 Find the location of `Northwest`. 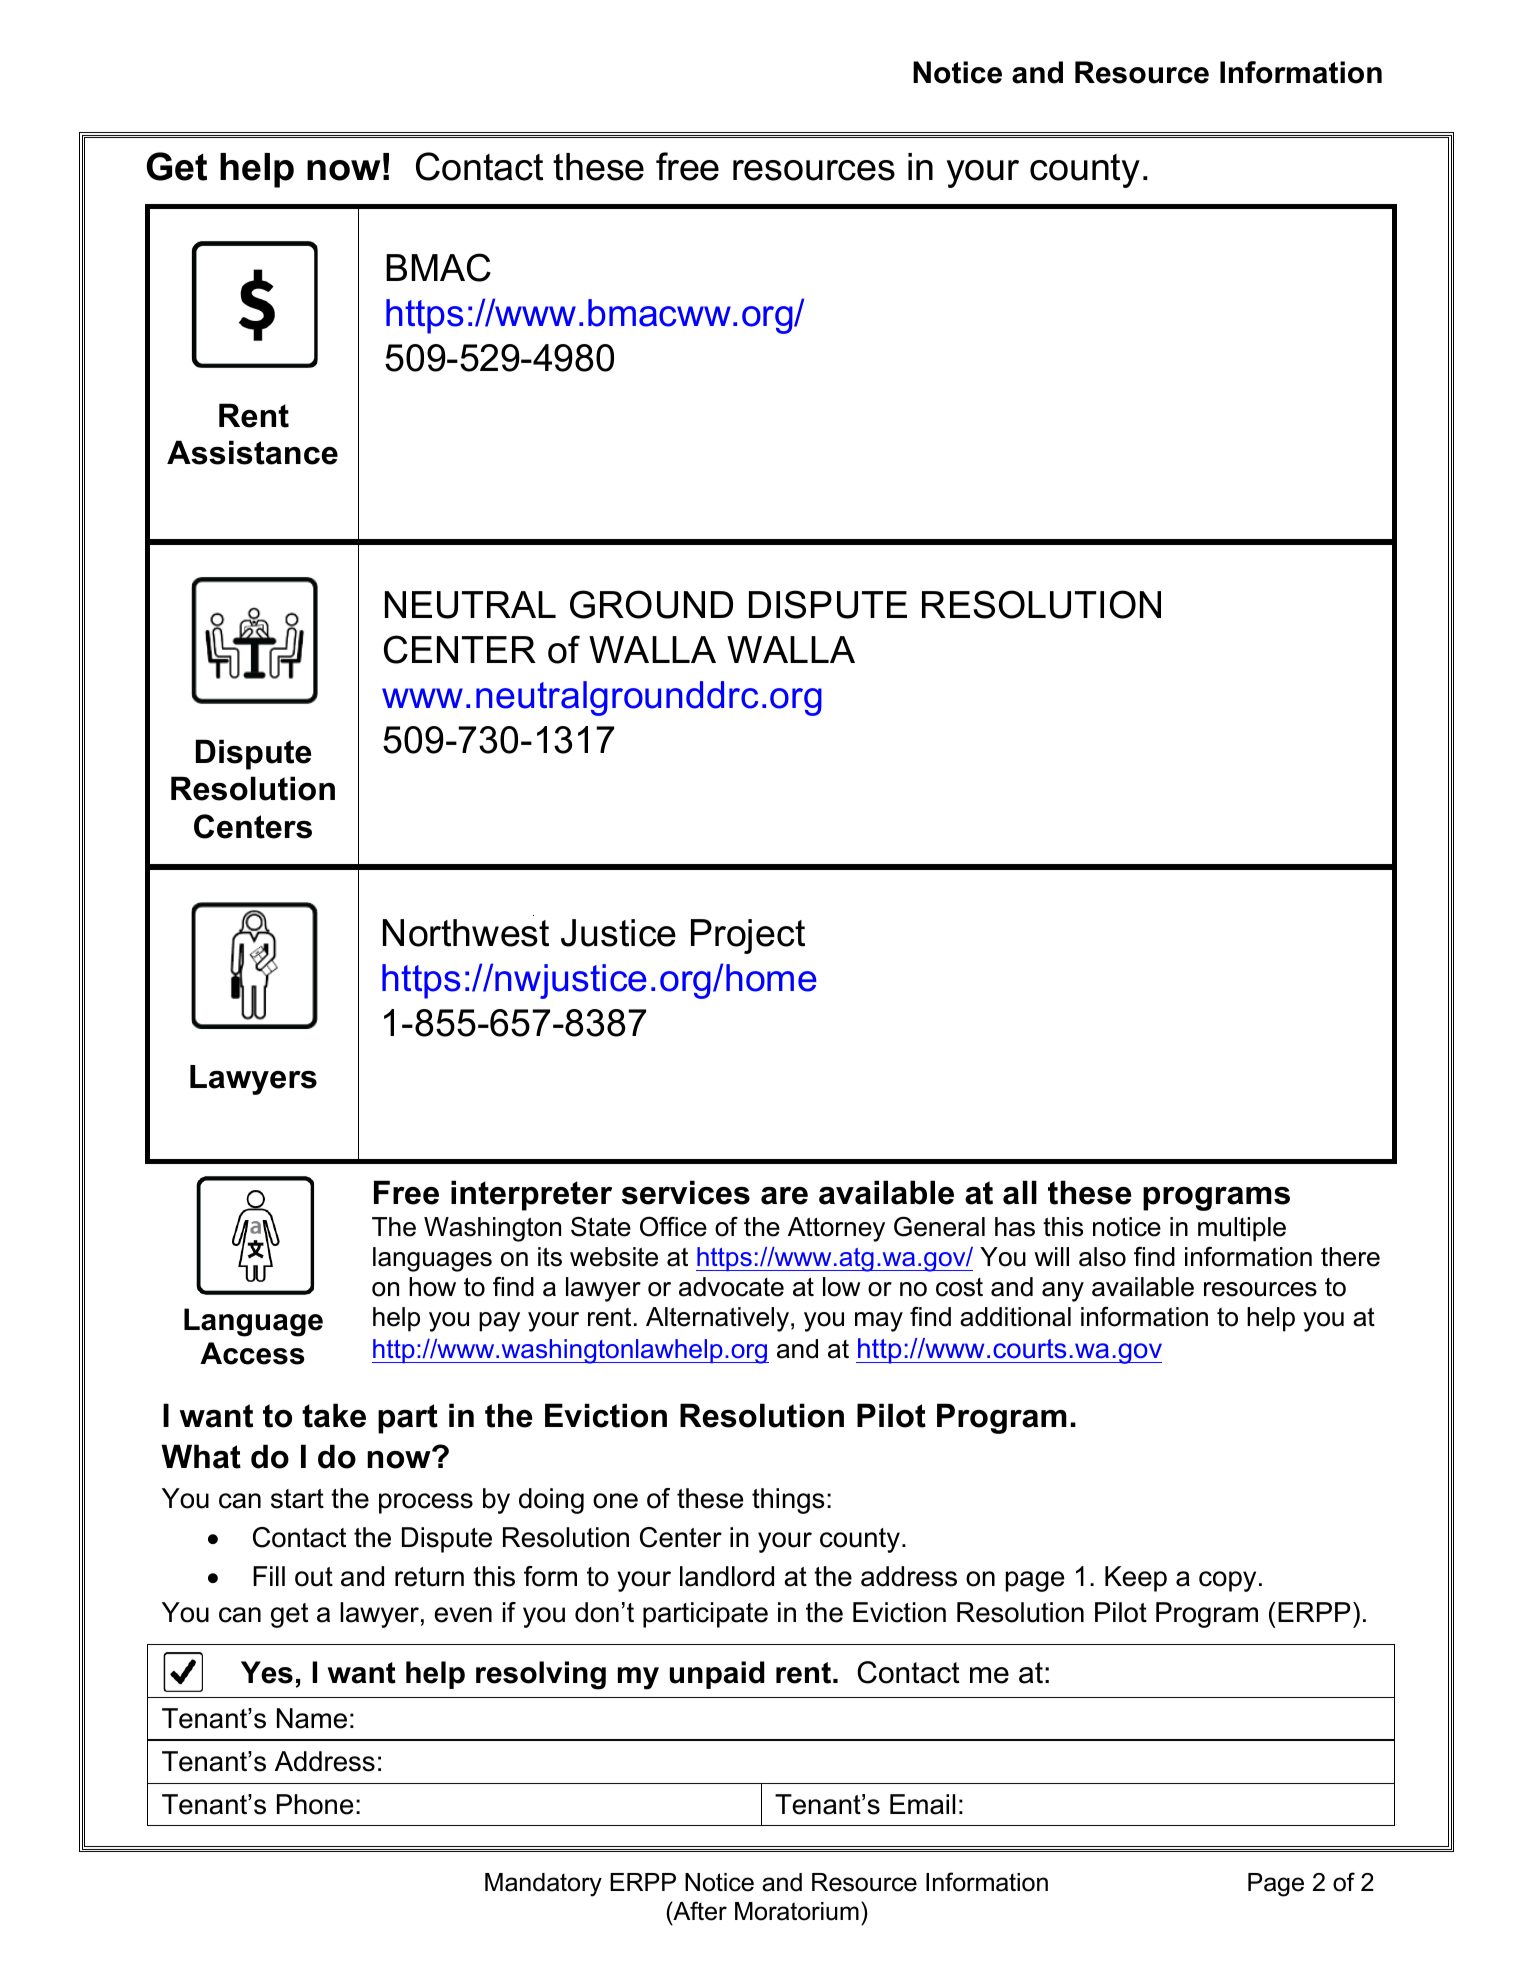

Northwest is located at coordinates (466, 933).
